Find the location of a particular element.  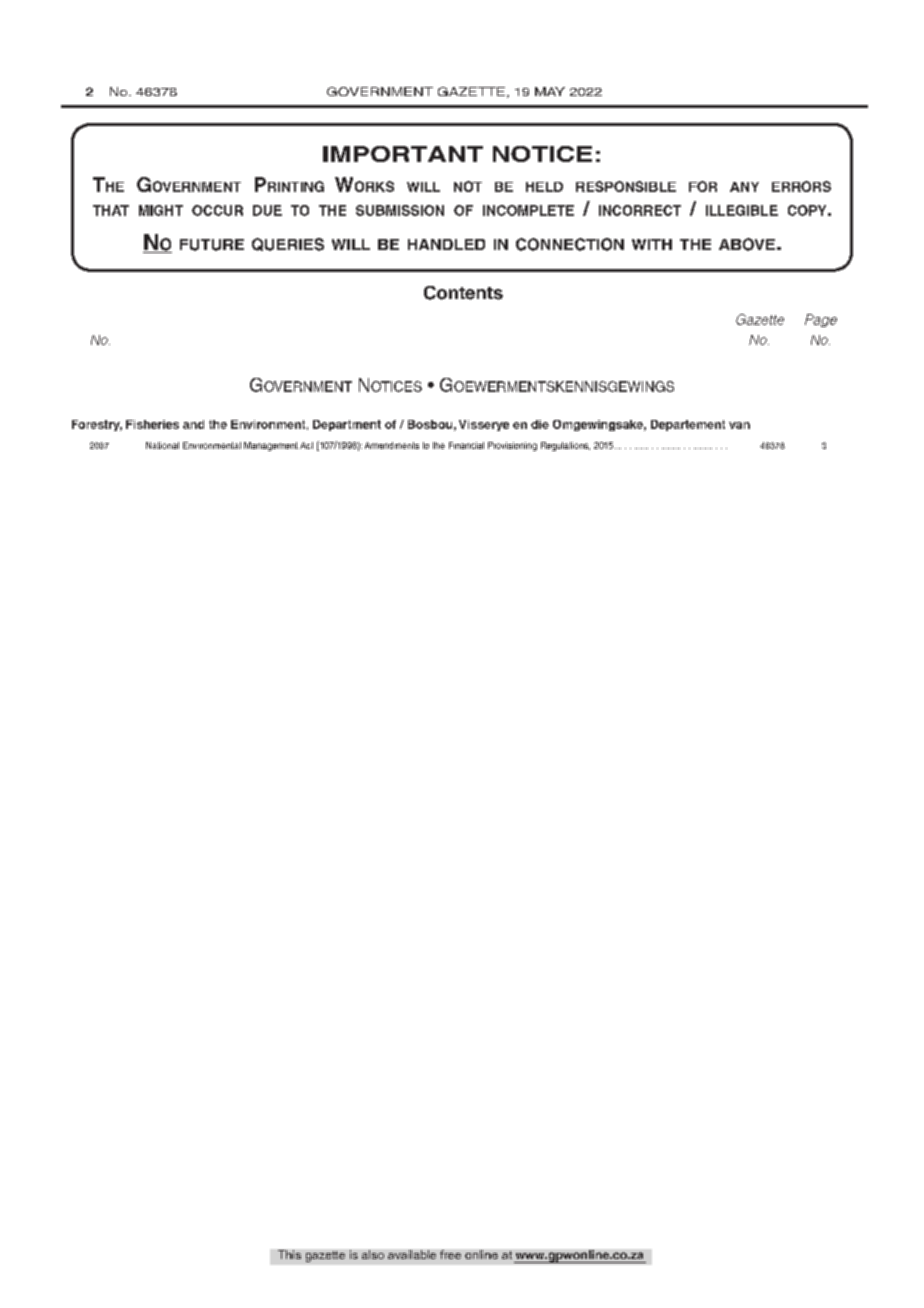

Provisioning is located at coordinates (512, 446).
